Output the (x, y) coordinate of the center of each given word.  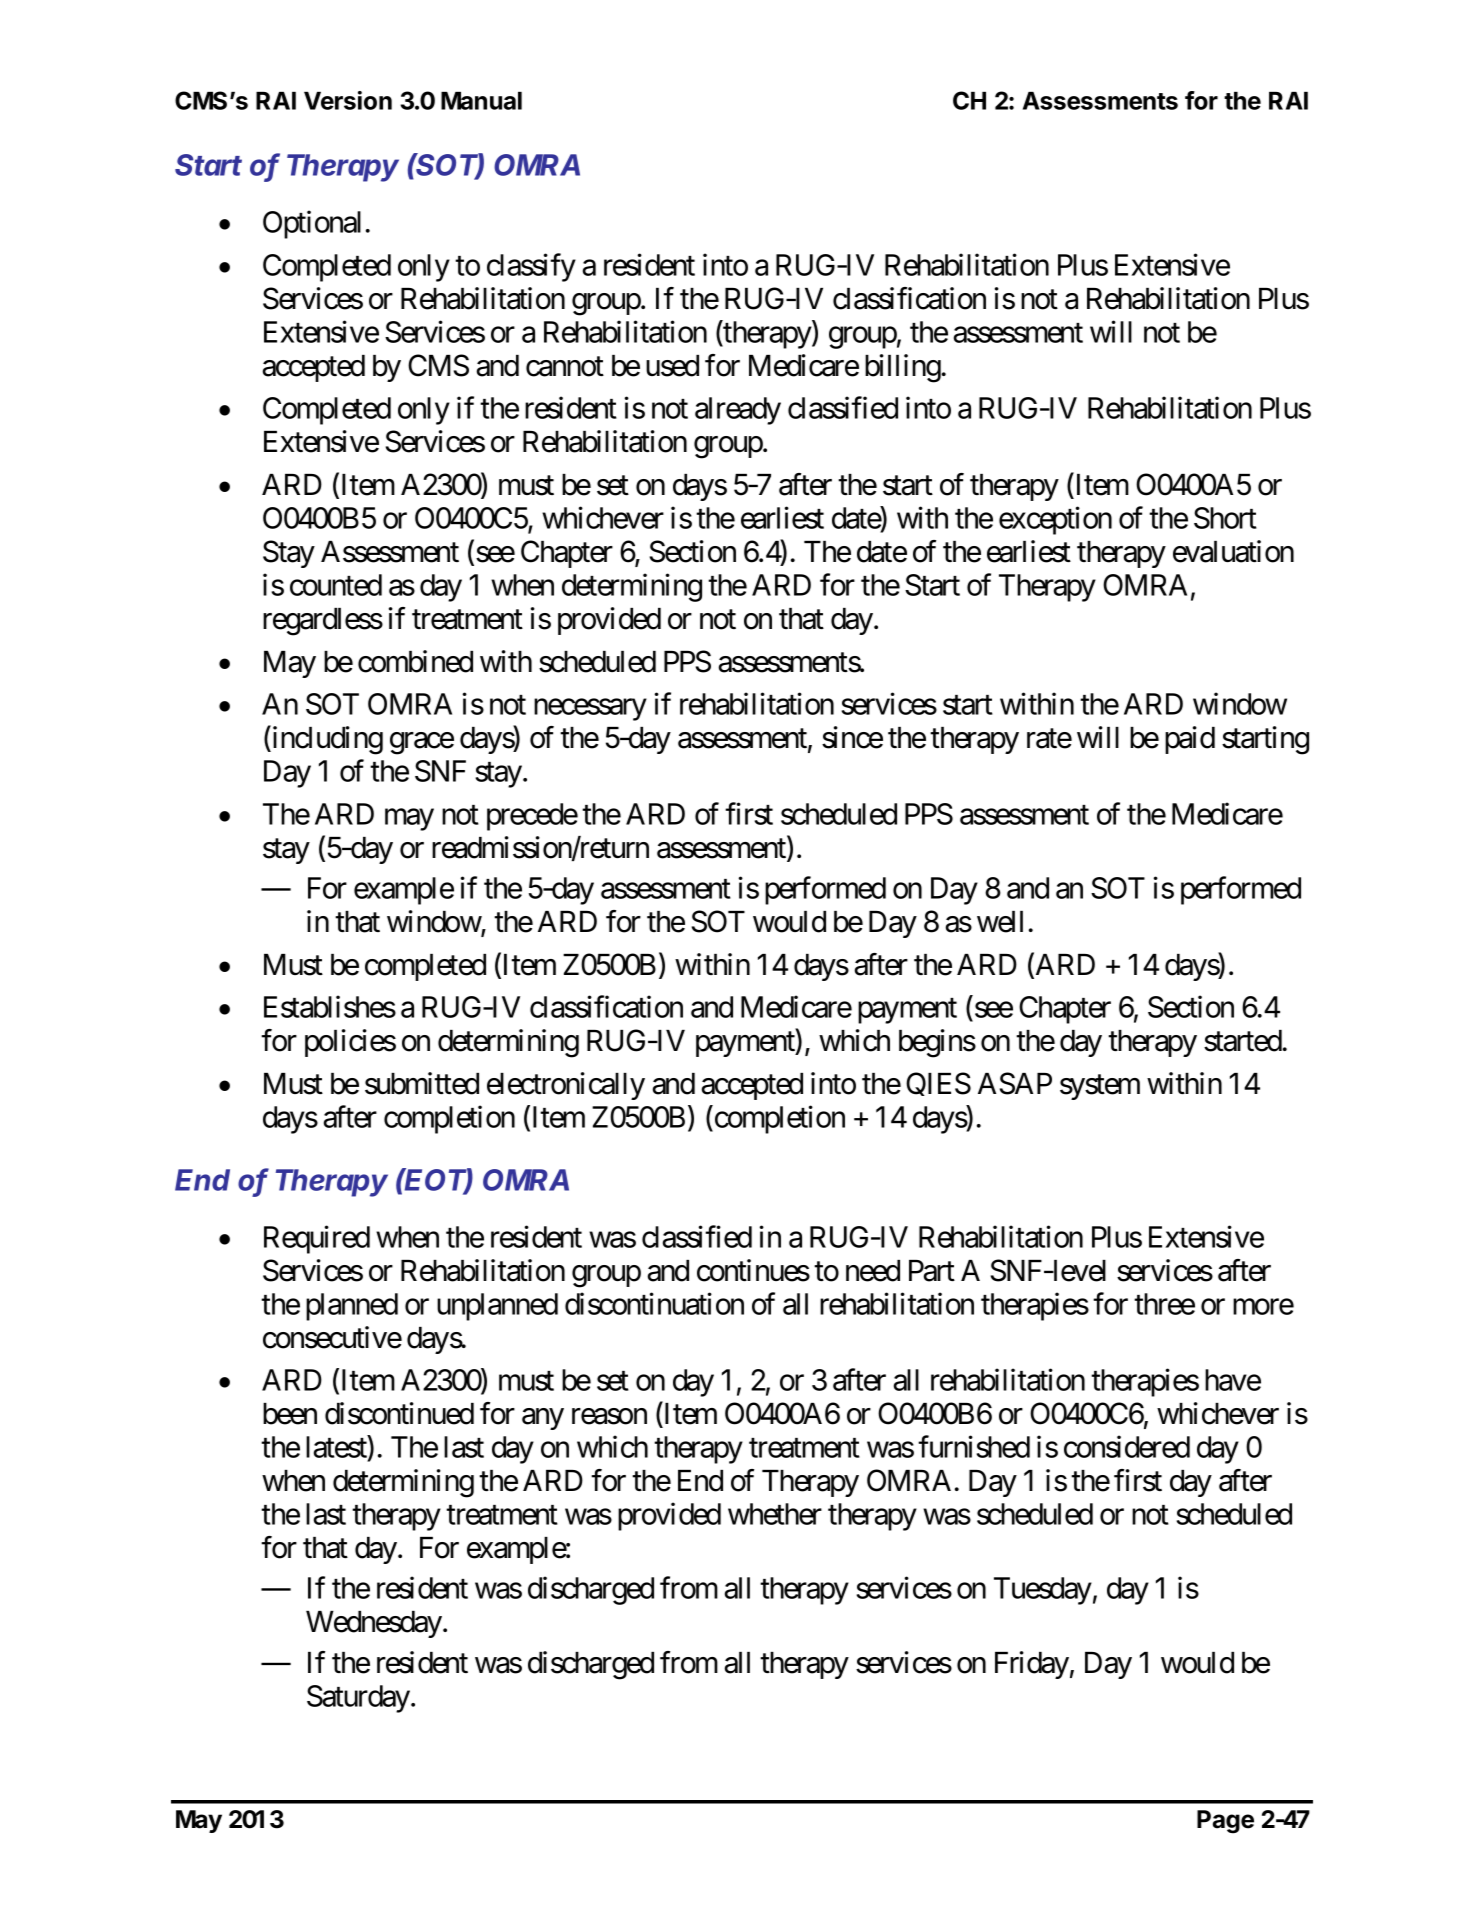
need (873, 1271)
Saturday (358, 1699)
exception (1055, 520)
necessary (590, 710)
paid (1190, 740)
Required (317, 1239)
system (1100, 1087)
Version (348, 100)
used (672, 366)
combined (415, 661)
